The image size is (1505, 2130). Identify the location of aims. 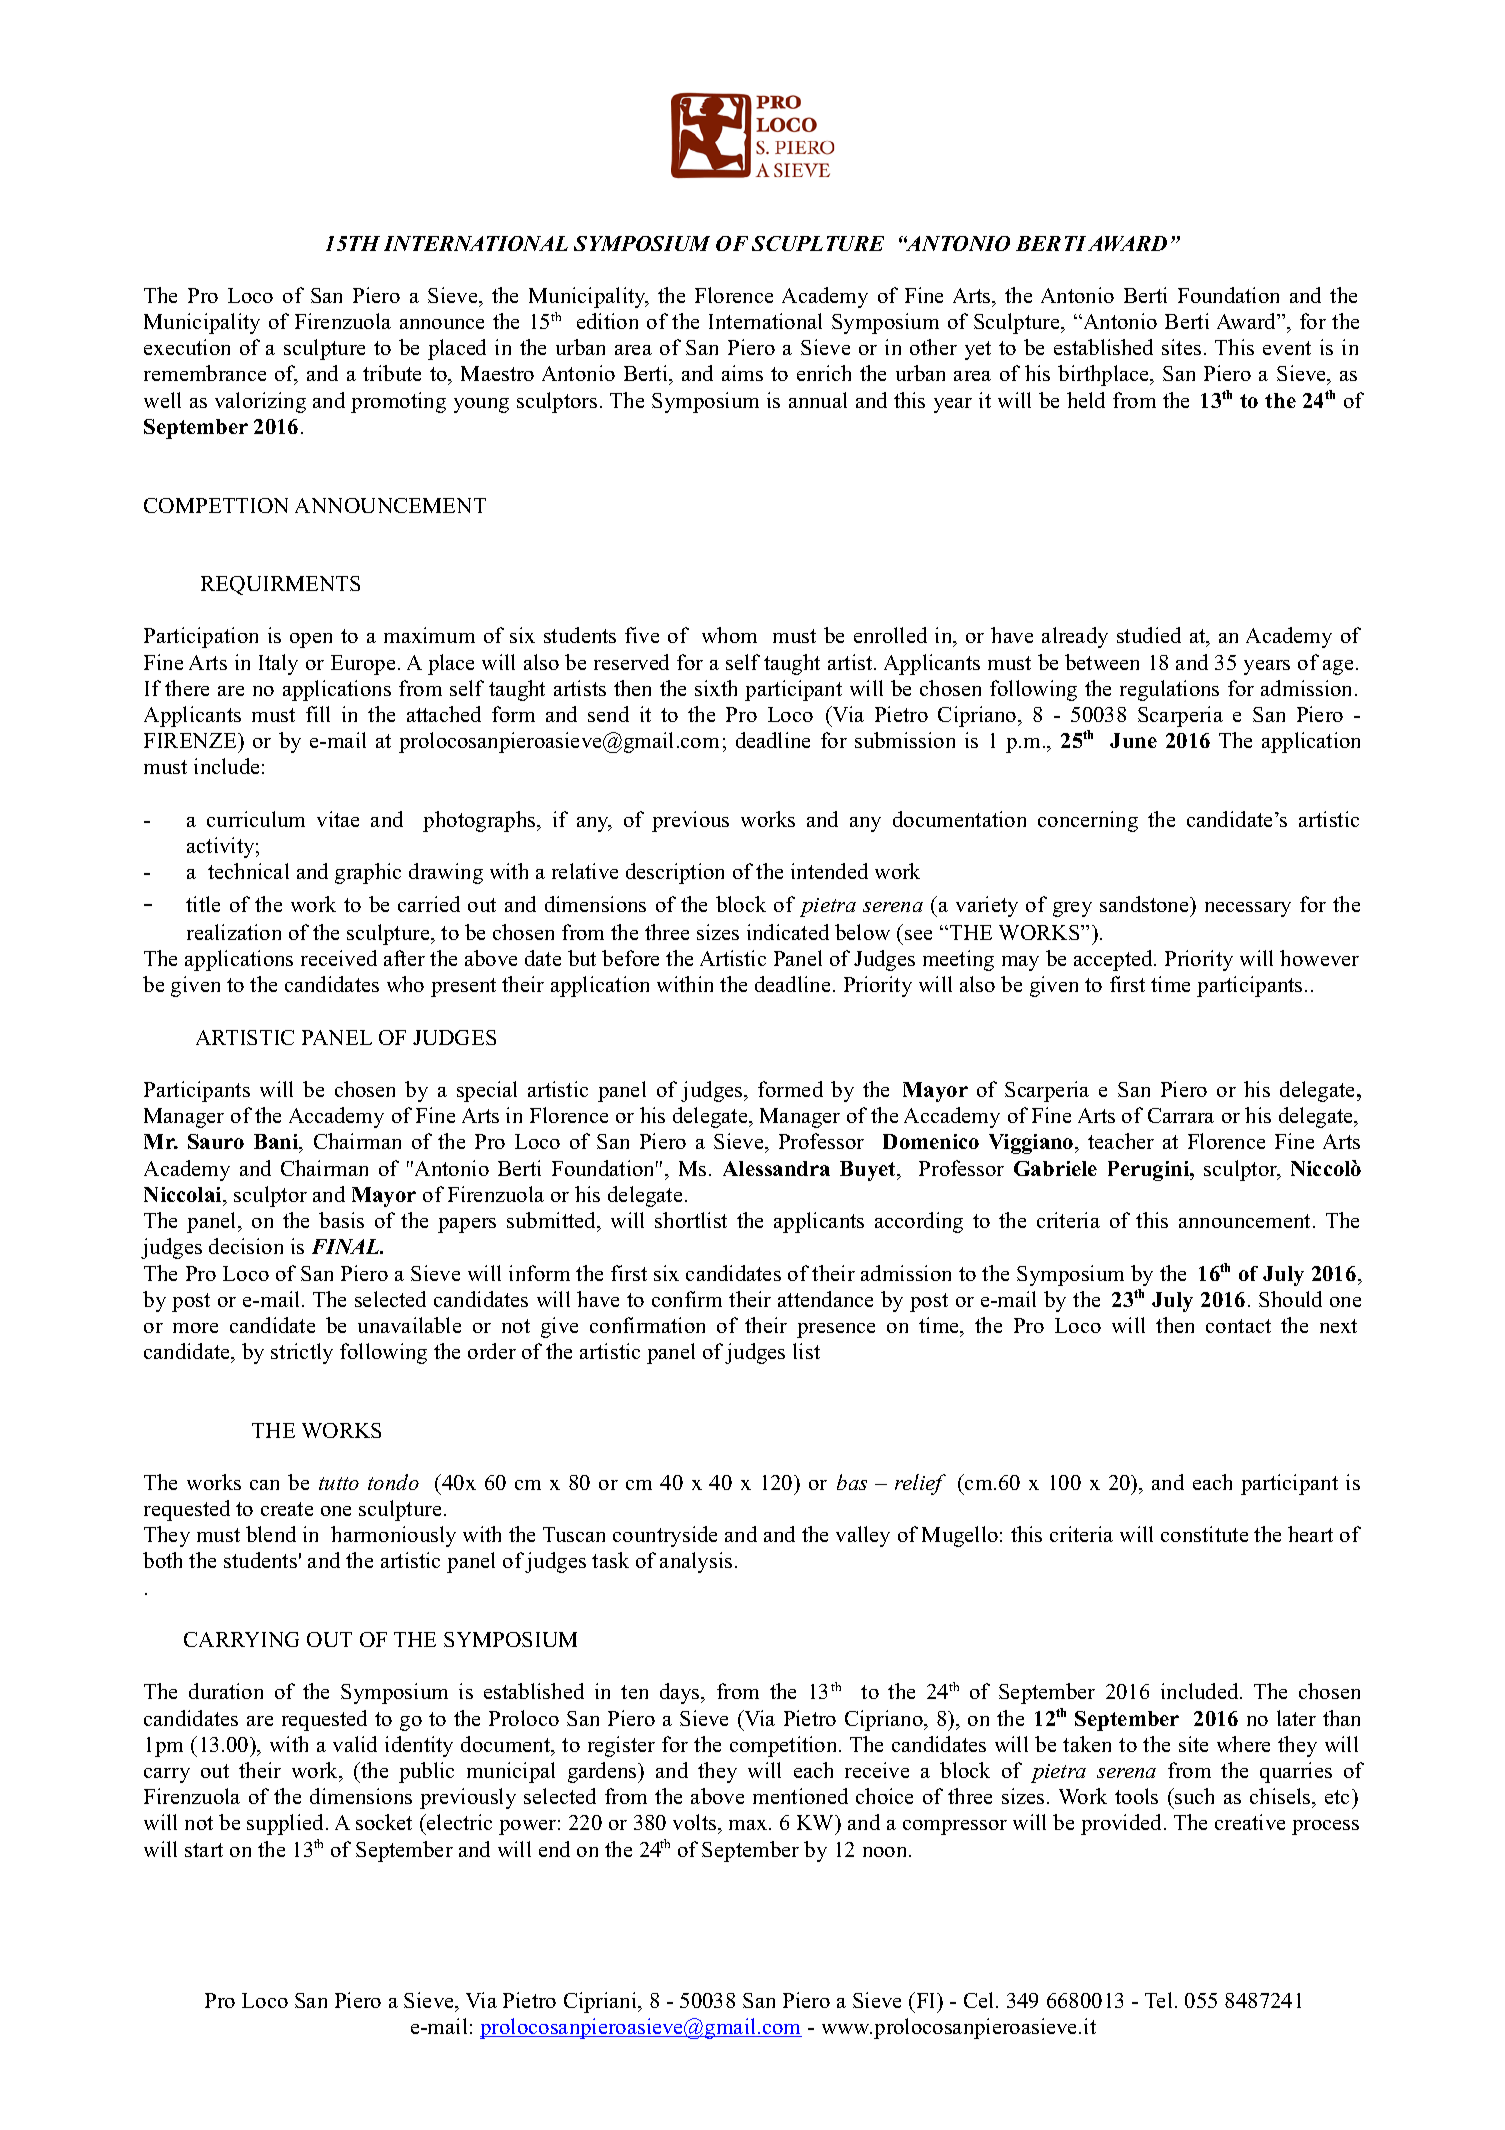
(742, 373).
